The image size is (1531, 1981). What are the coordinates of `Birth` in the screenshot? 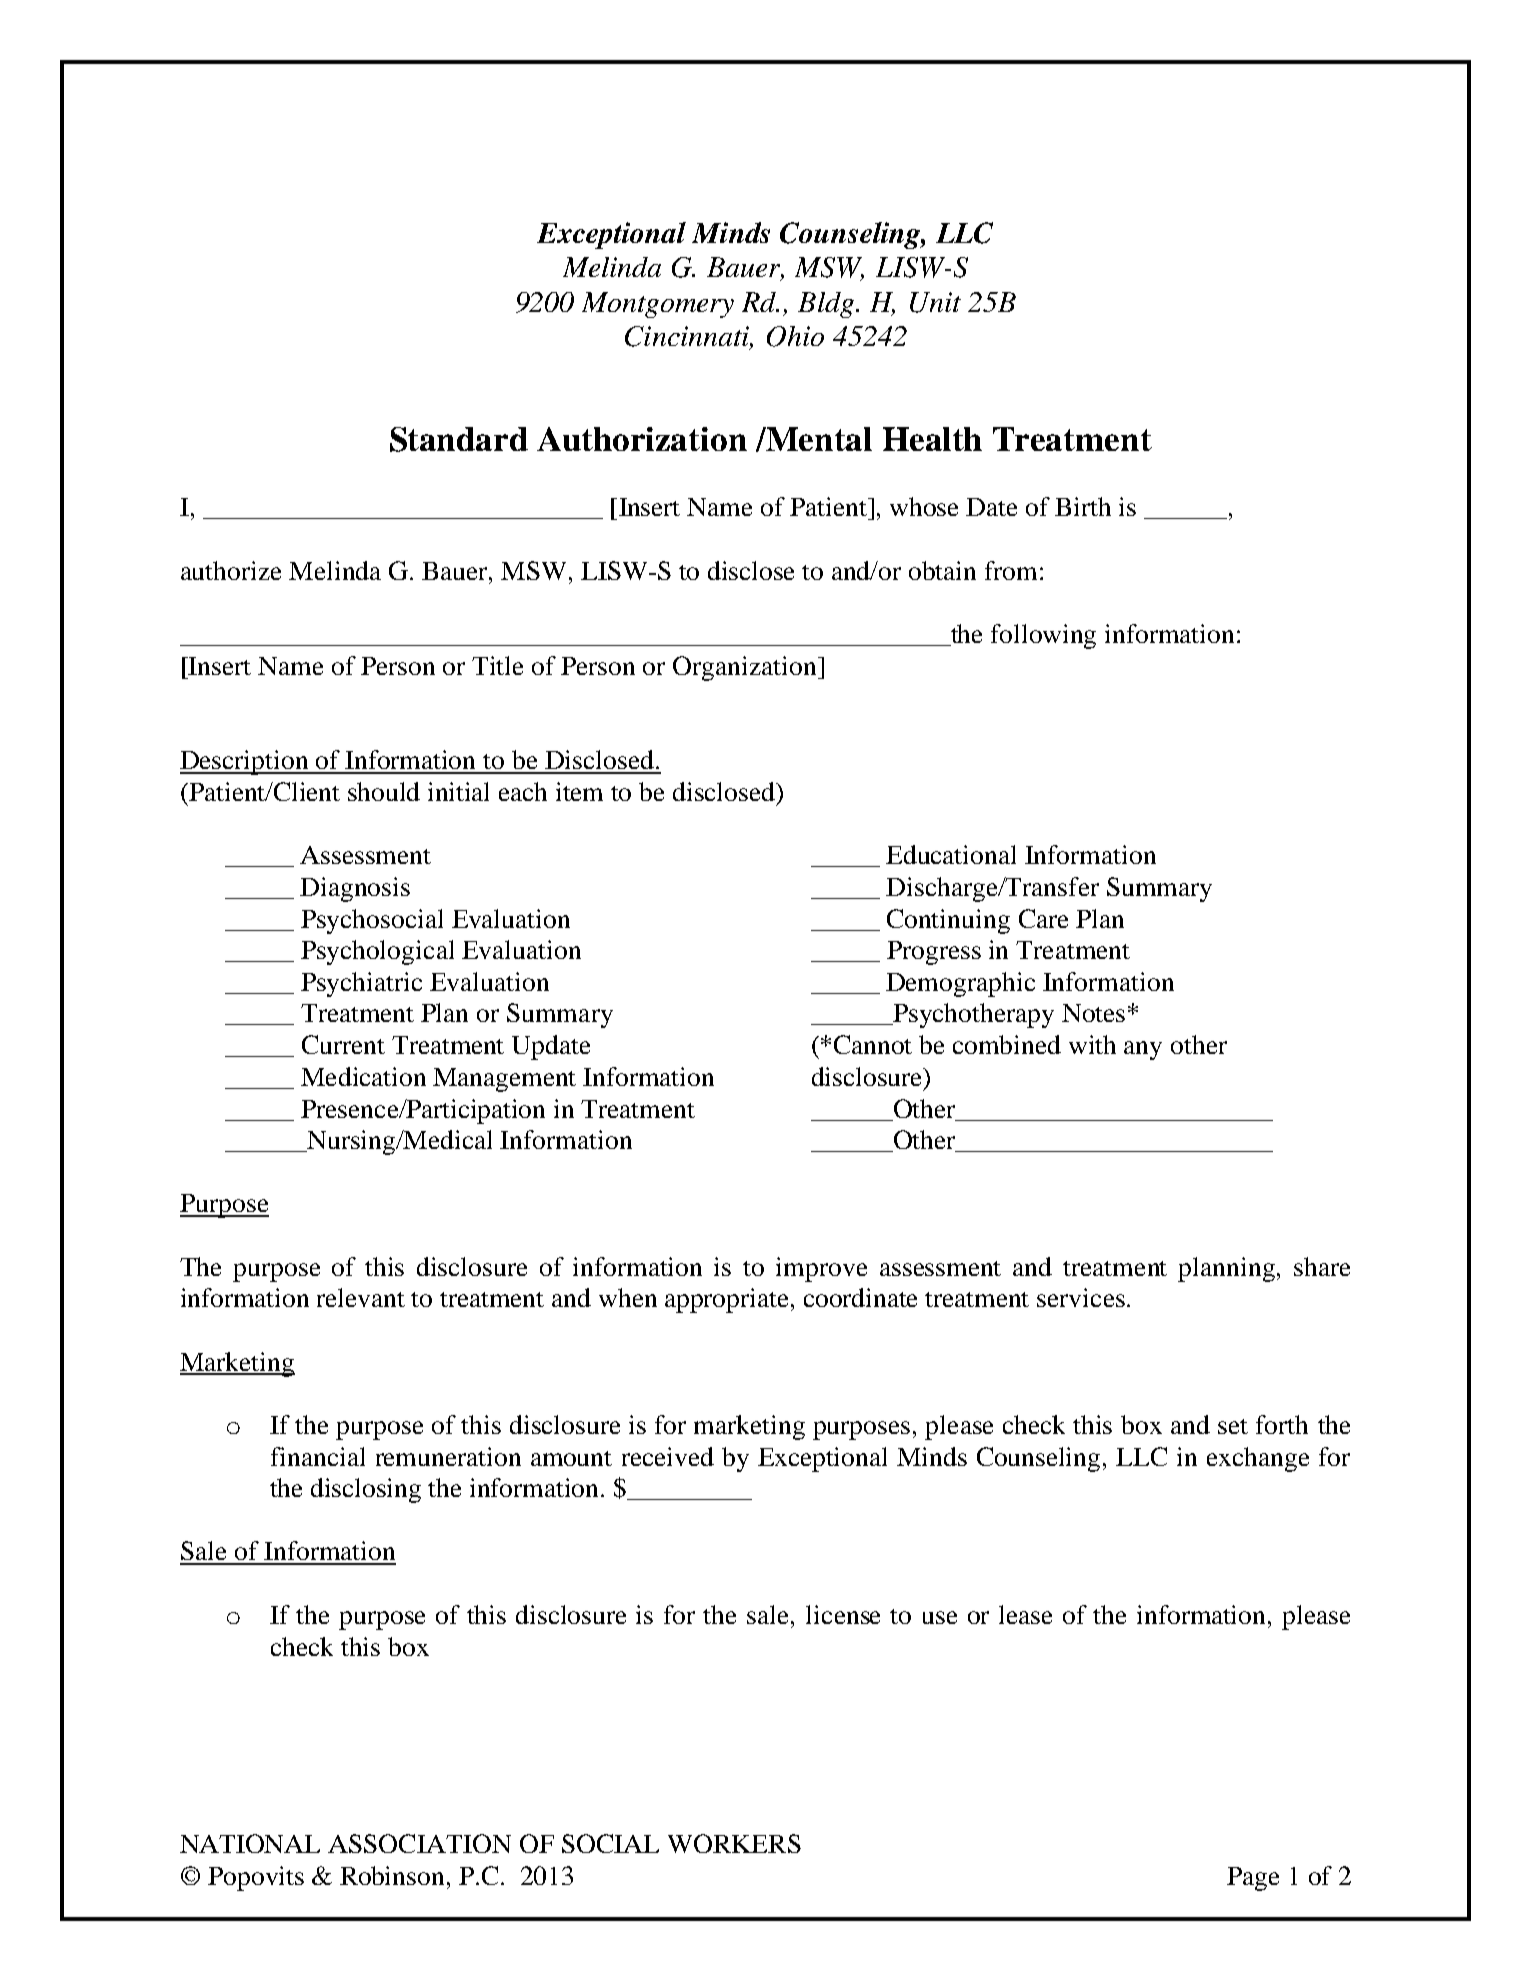 It's located at (1083, 506).
